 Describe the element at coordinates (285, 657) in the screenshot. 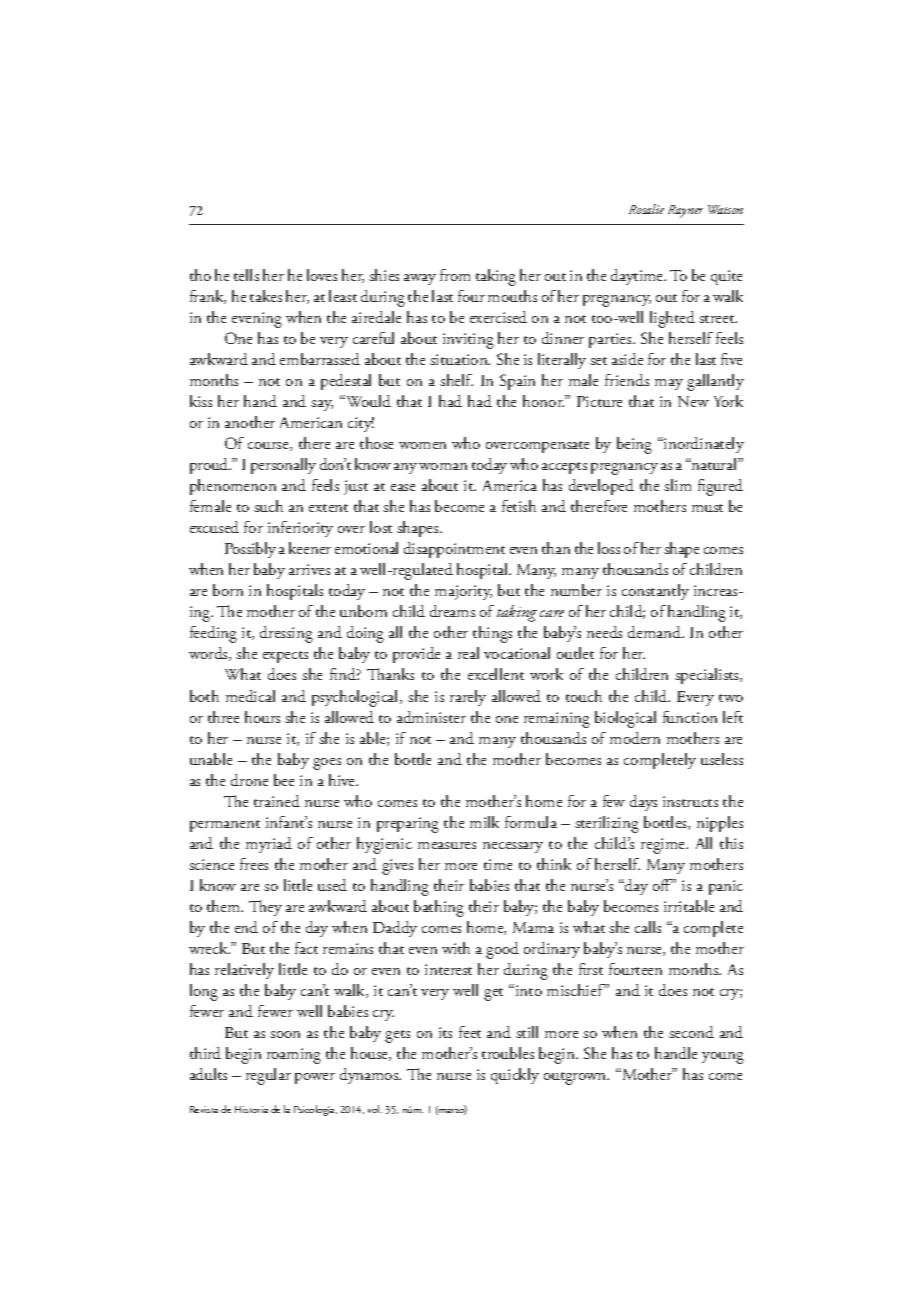

I see `expects` at that location.
